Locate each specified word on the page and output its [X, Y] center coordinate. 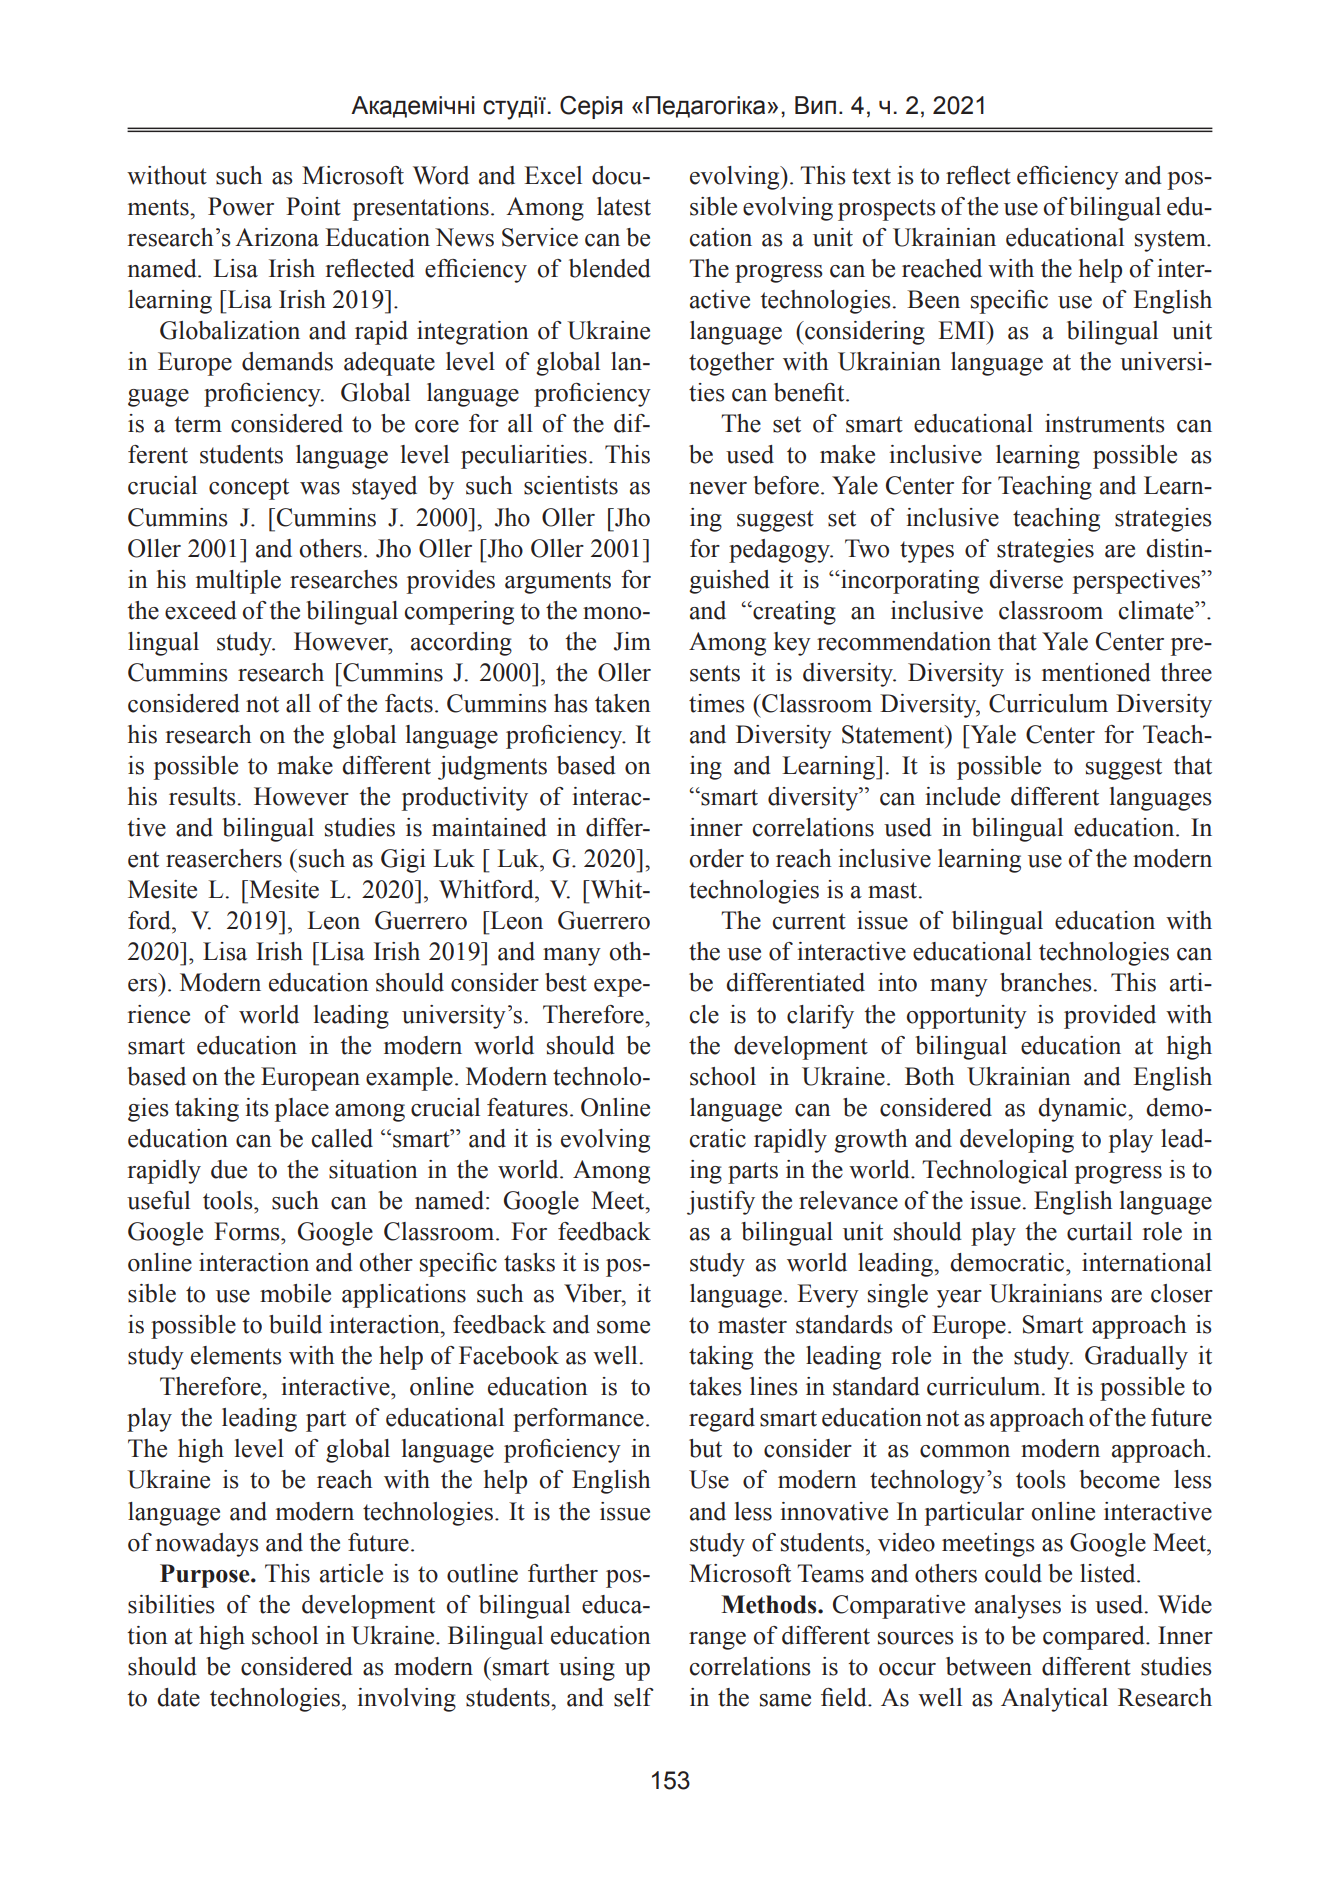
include [962, 796]
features [527, 1107]
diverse [1026, 579]
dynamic [1083, 1110]
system [1171, 241]
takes [715, 1386]
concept [249, 489]
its [257, 1107]
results [202, 796]
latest [624, 206]
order [717, 858]
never [718, 488]
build [295, 1324]
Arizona [277, 237]
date [178, 1697]
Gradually [1136, 1358]
